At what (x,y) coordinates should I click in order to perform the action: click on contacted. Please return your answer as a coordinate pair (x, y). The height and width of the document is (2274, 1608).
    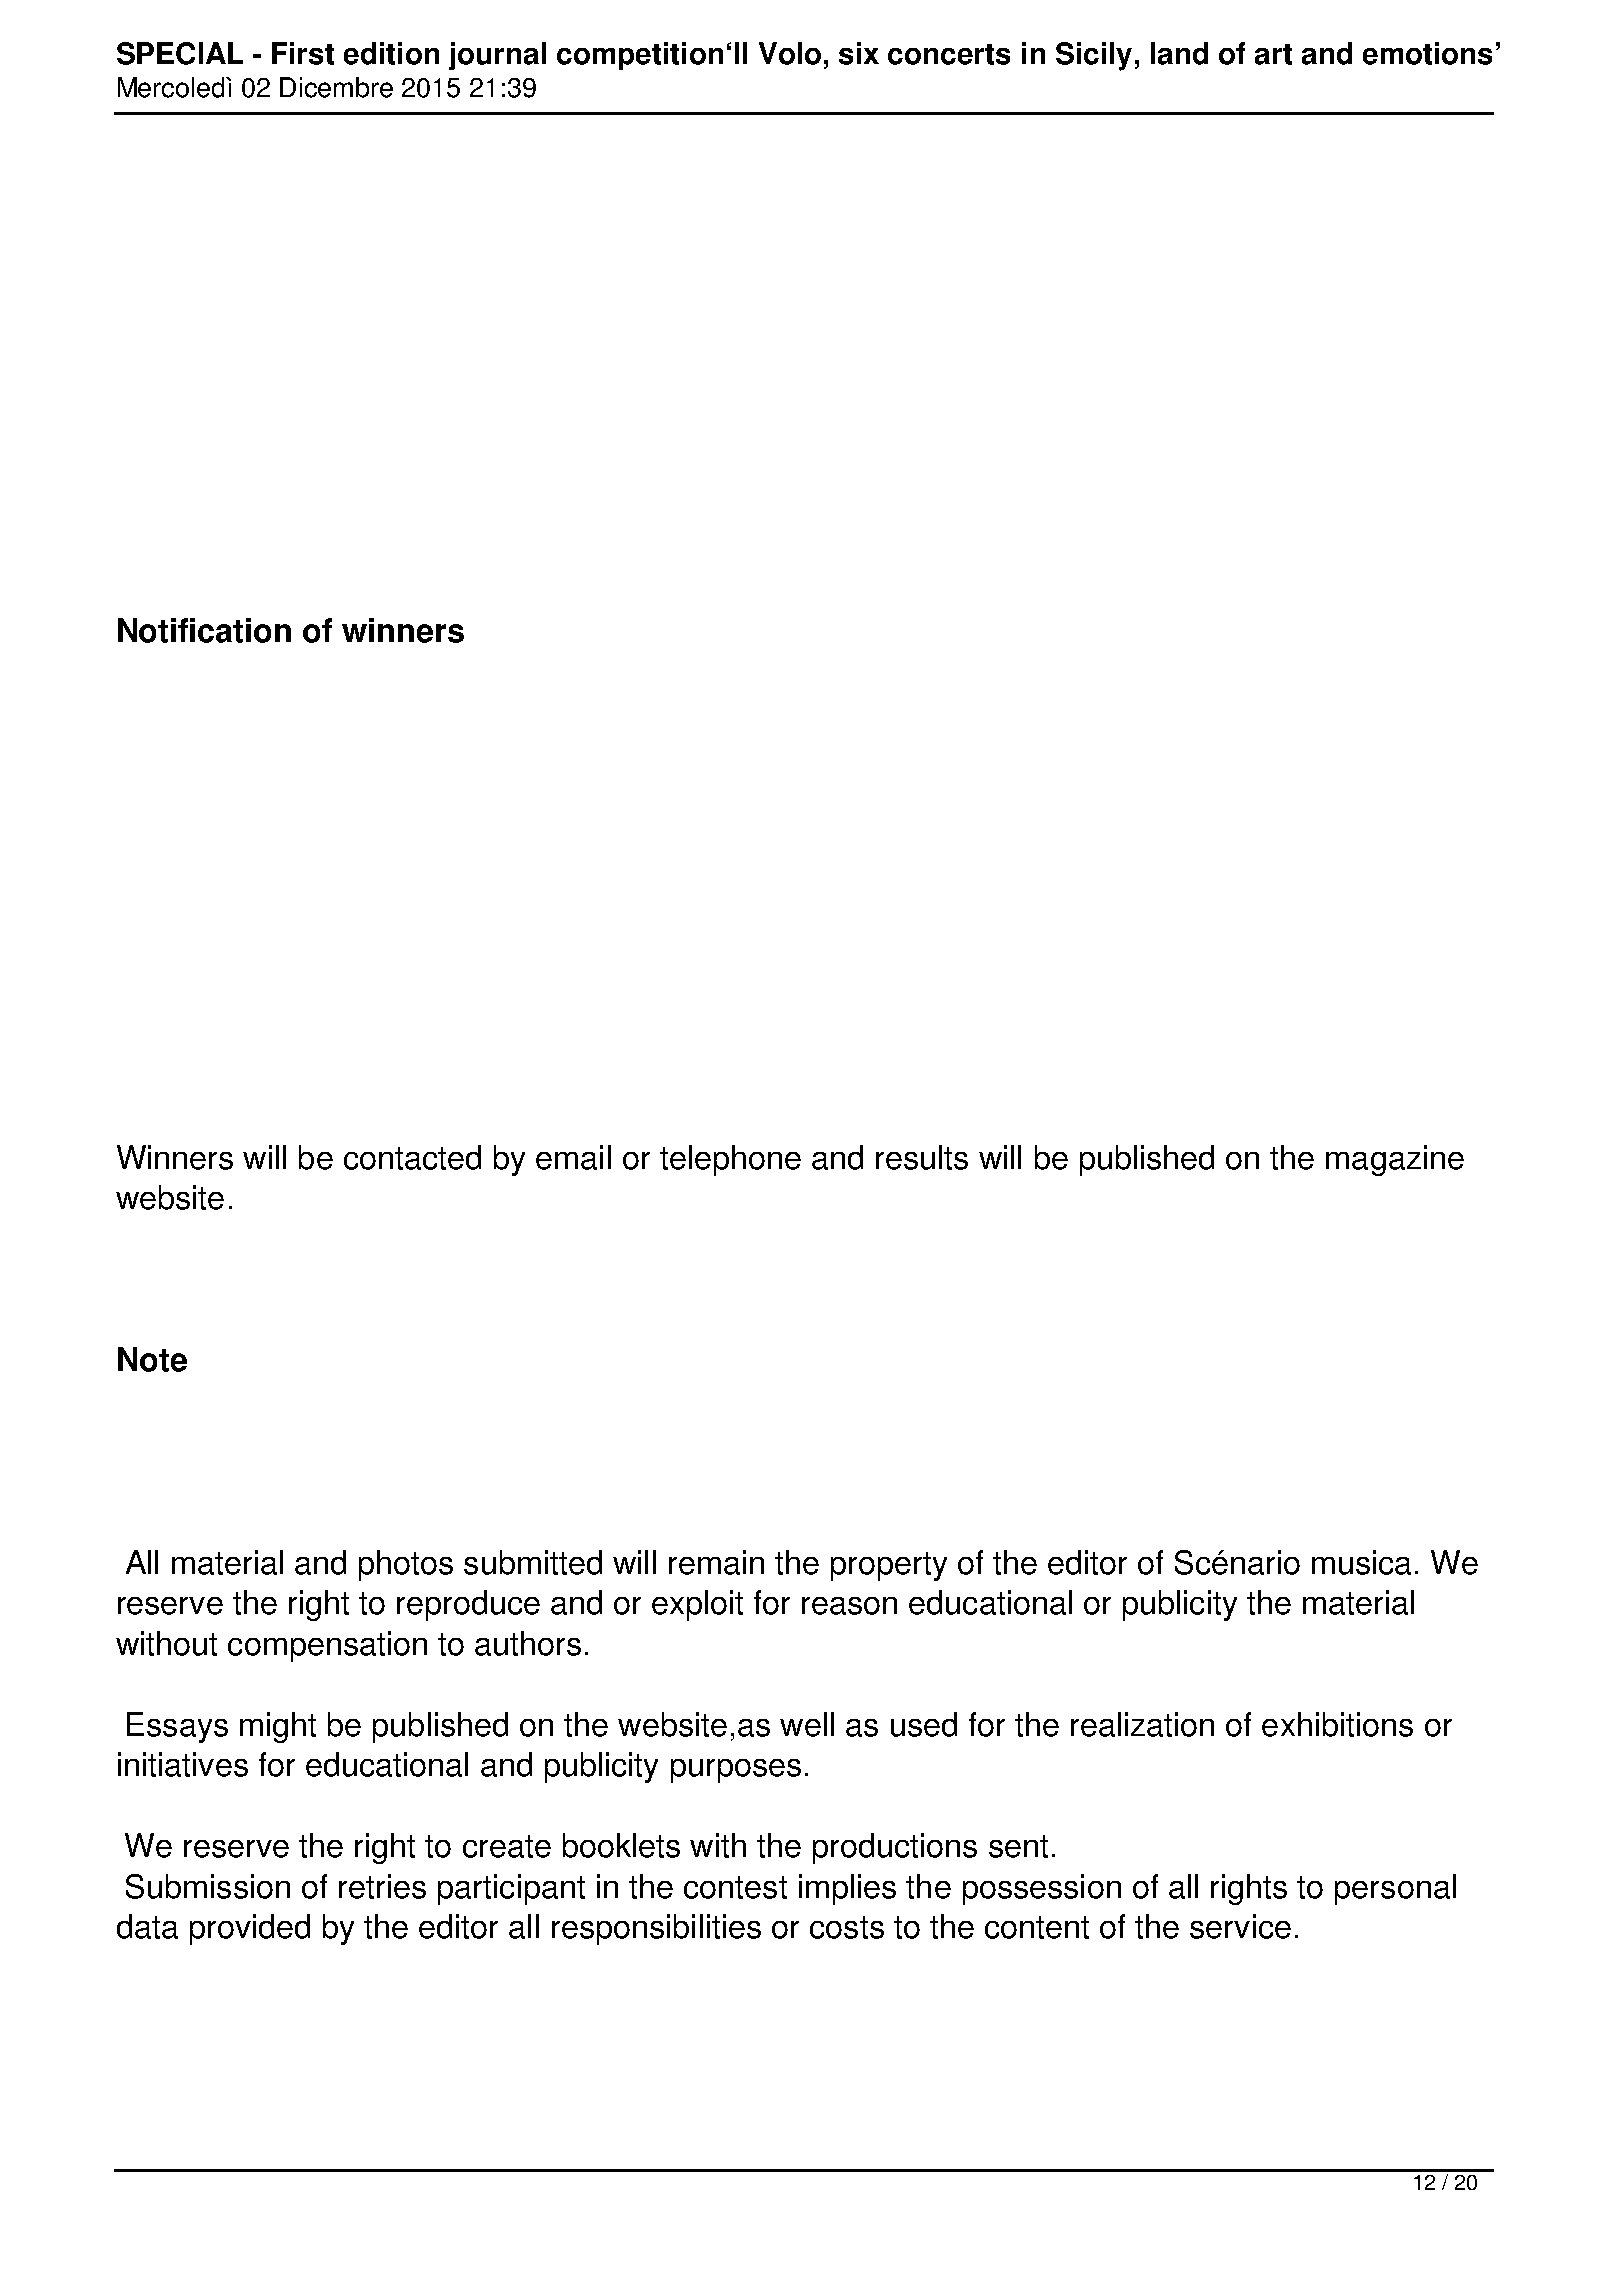
    Looking at the image, I should click on (412, 1157).
